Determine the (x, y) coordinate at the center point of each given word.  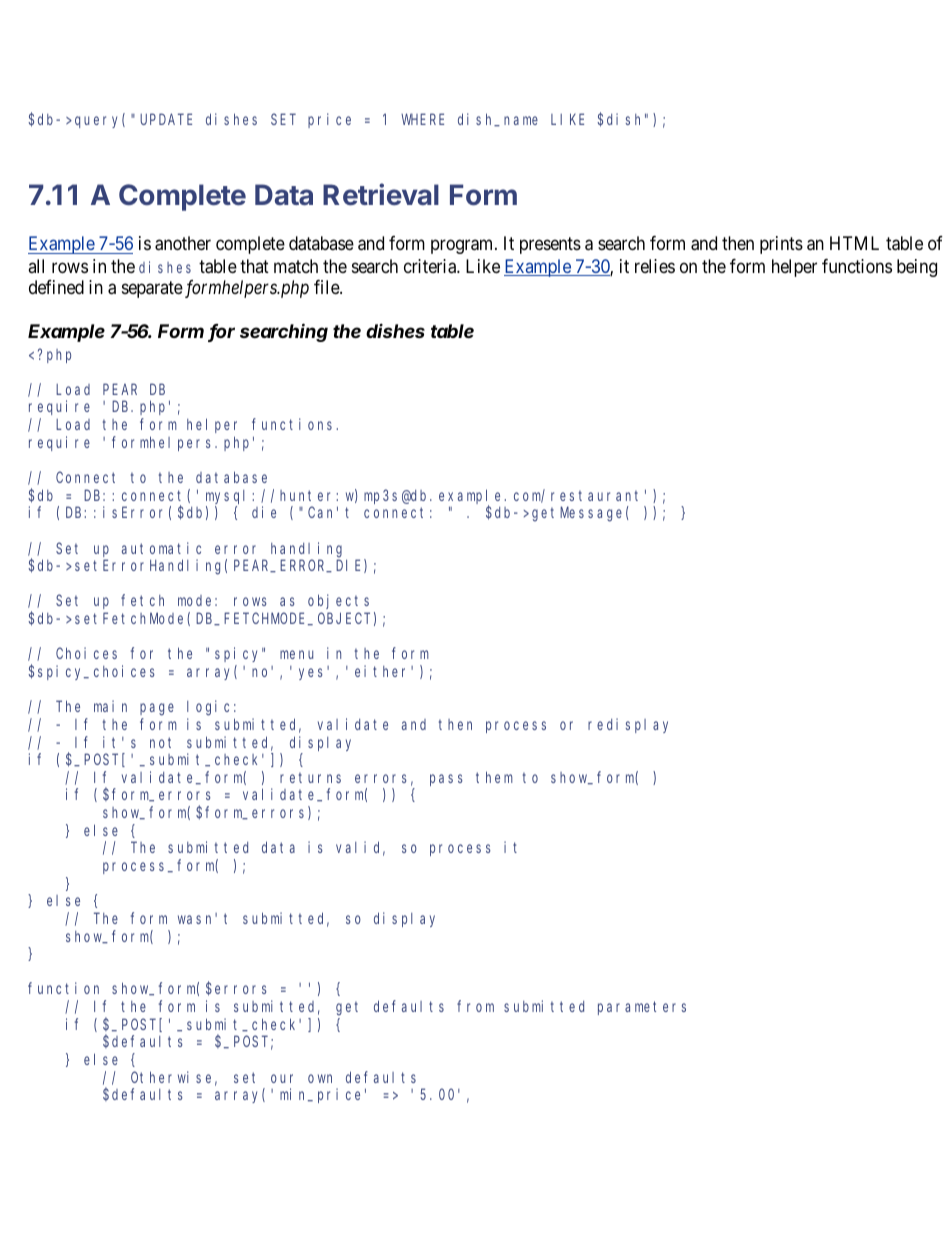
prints (781, 245)
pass (446, 780)
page (157, 709)
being (917, 268)
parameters (642, 1008)
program (463, 247)
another (183, 243)
